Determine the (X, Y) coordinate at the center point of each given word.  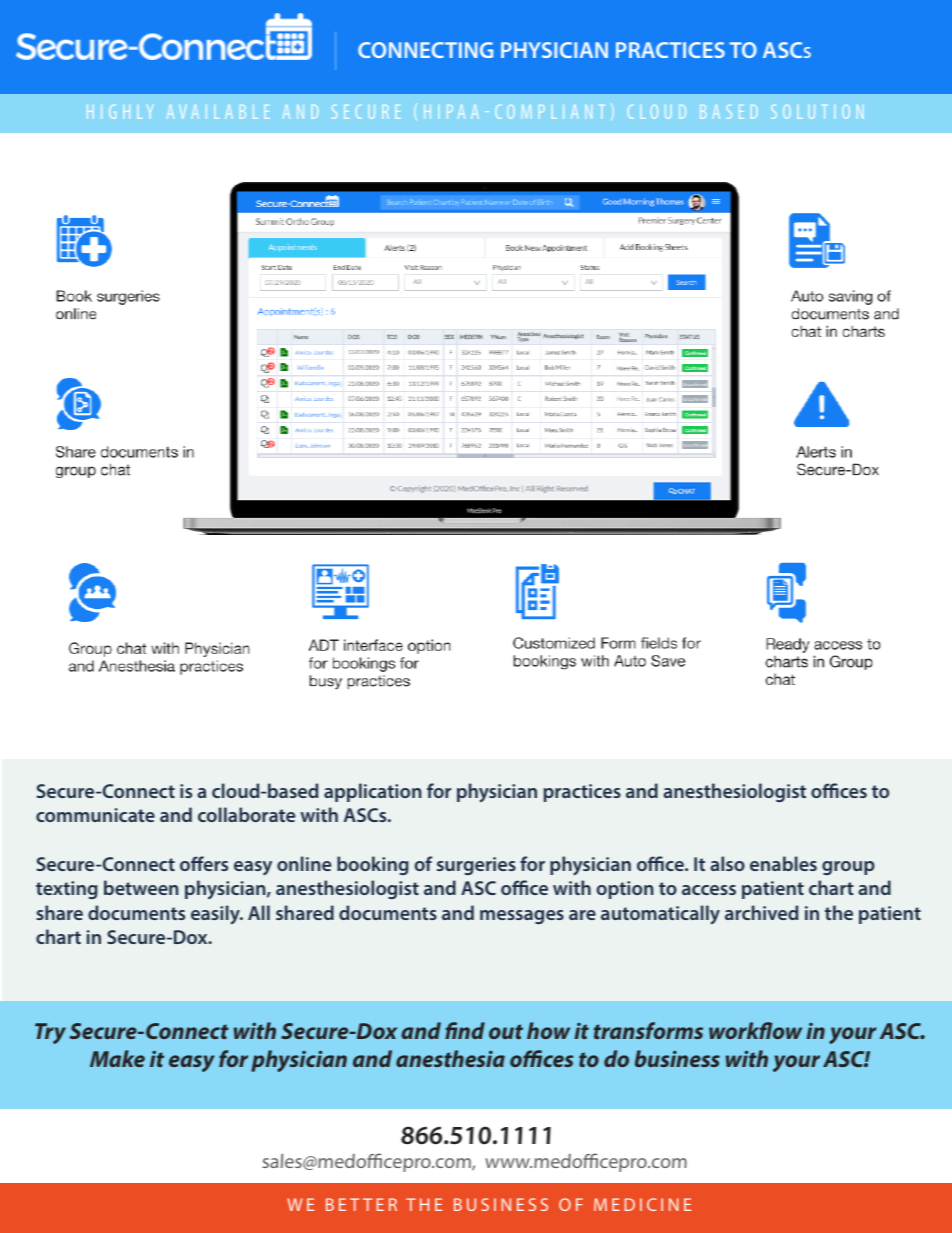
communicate (95, 815)
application (373, 792)
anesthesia (450, 1058)
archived (761, 912)
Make (117, 1058)
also (727, 863)
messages (522, 917)
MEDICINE (642, 1204)
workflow (755, 1030)
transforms (648, 1030)
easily (216, 915)
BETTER (361, 1204)
